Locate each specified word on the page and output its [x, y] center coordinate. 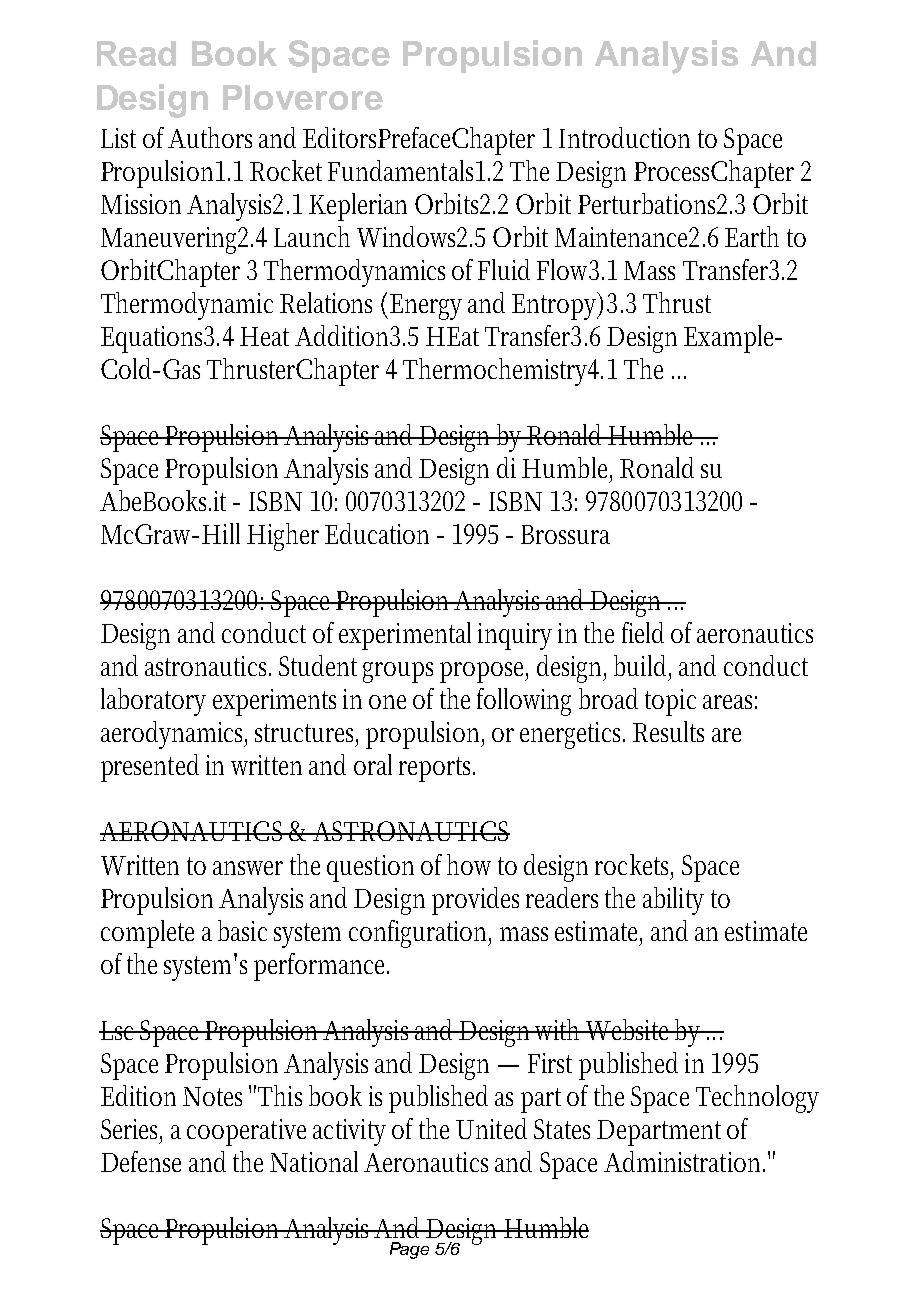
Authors [210, 137]
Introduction [624, 137]
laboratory [153, 702]
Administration [684, 1161]
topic [670, 702]
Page [409, 1250]
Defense [141, 1161]
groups [398, 672]
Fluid [504, 269]
